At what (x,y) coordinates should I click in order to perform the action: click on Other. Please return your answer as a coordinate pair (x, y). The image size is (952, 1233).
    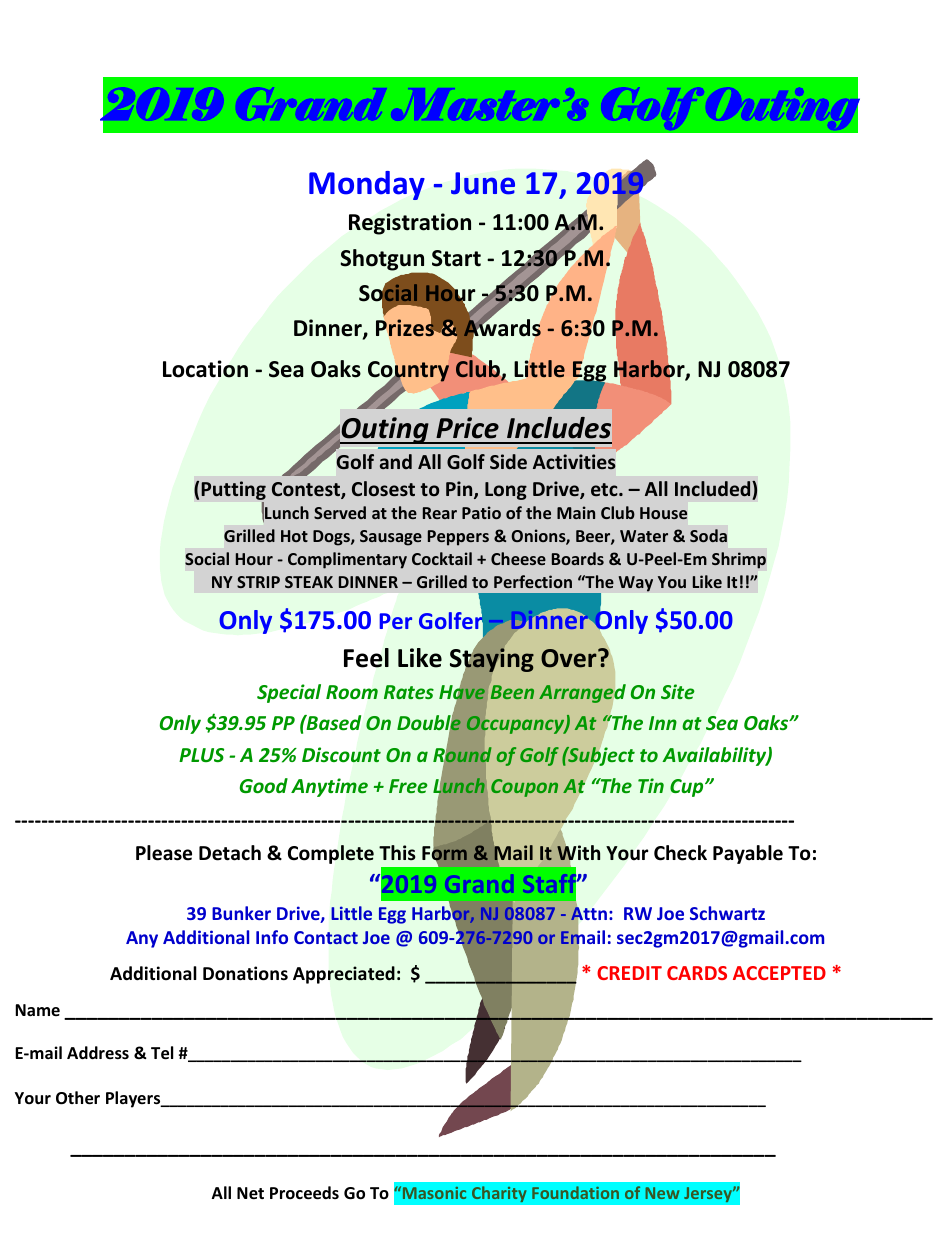
    Looking at the image, I should click on (78, 1098).
